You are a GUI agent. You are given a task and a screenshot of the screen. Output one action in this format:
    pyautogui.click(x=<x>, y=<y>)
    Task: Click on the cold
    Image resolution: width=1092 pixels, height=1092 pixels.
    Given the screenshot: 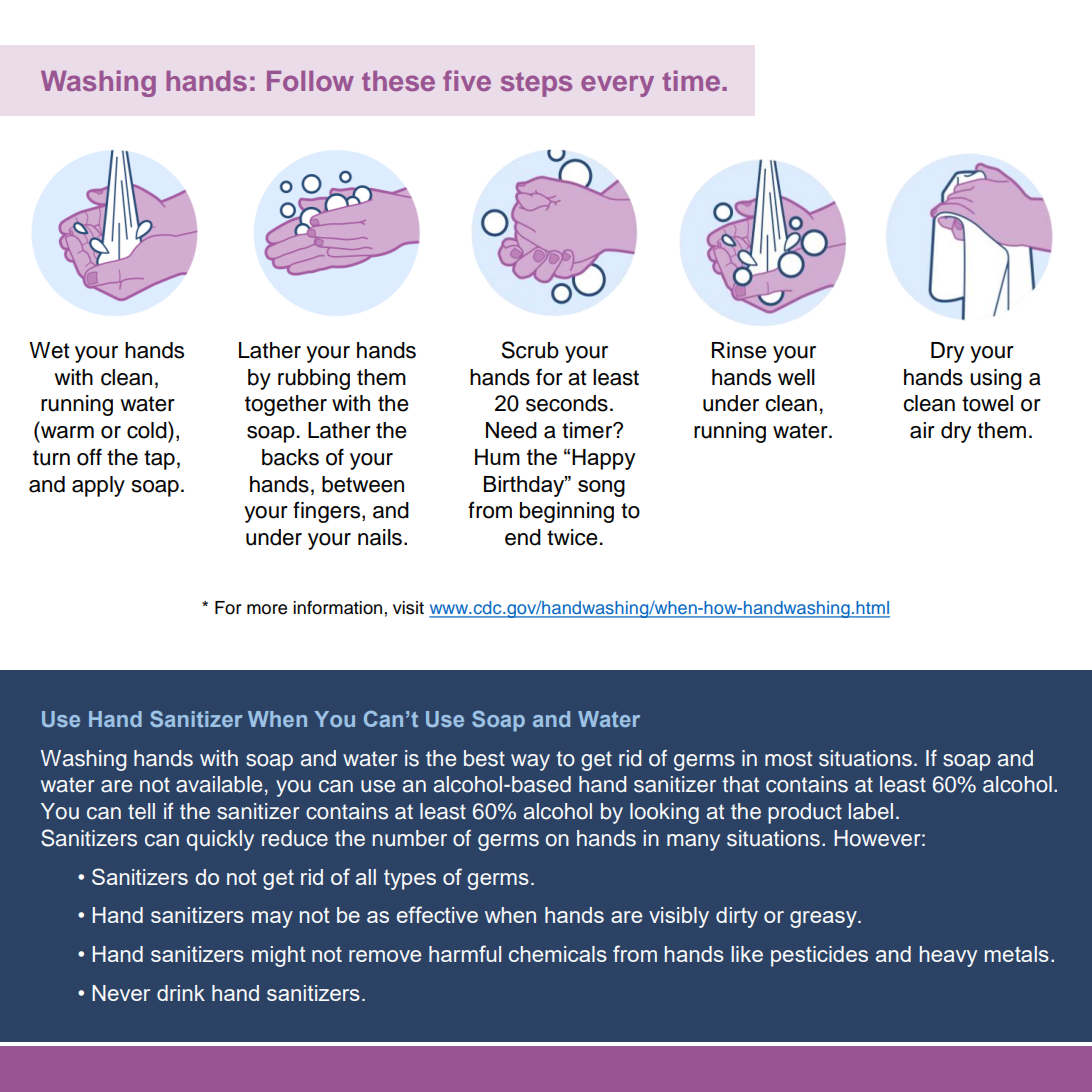 What is the action you would take?
    pyautogui.click(x=148, y=430)
